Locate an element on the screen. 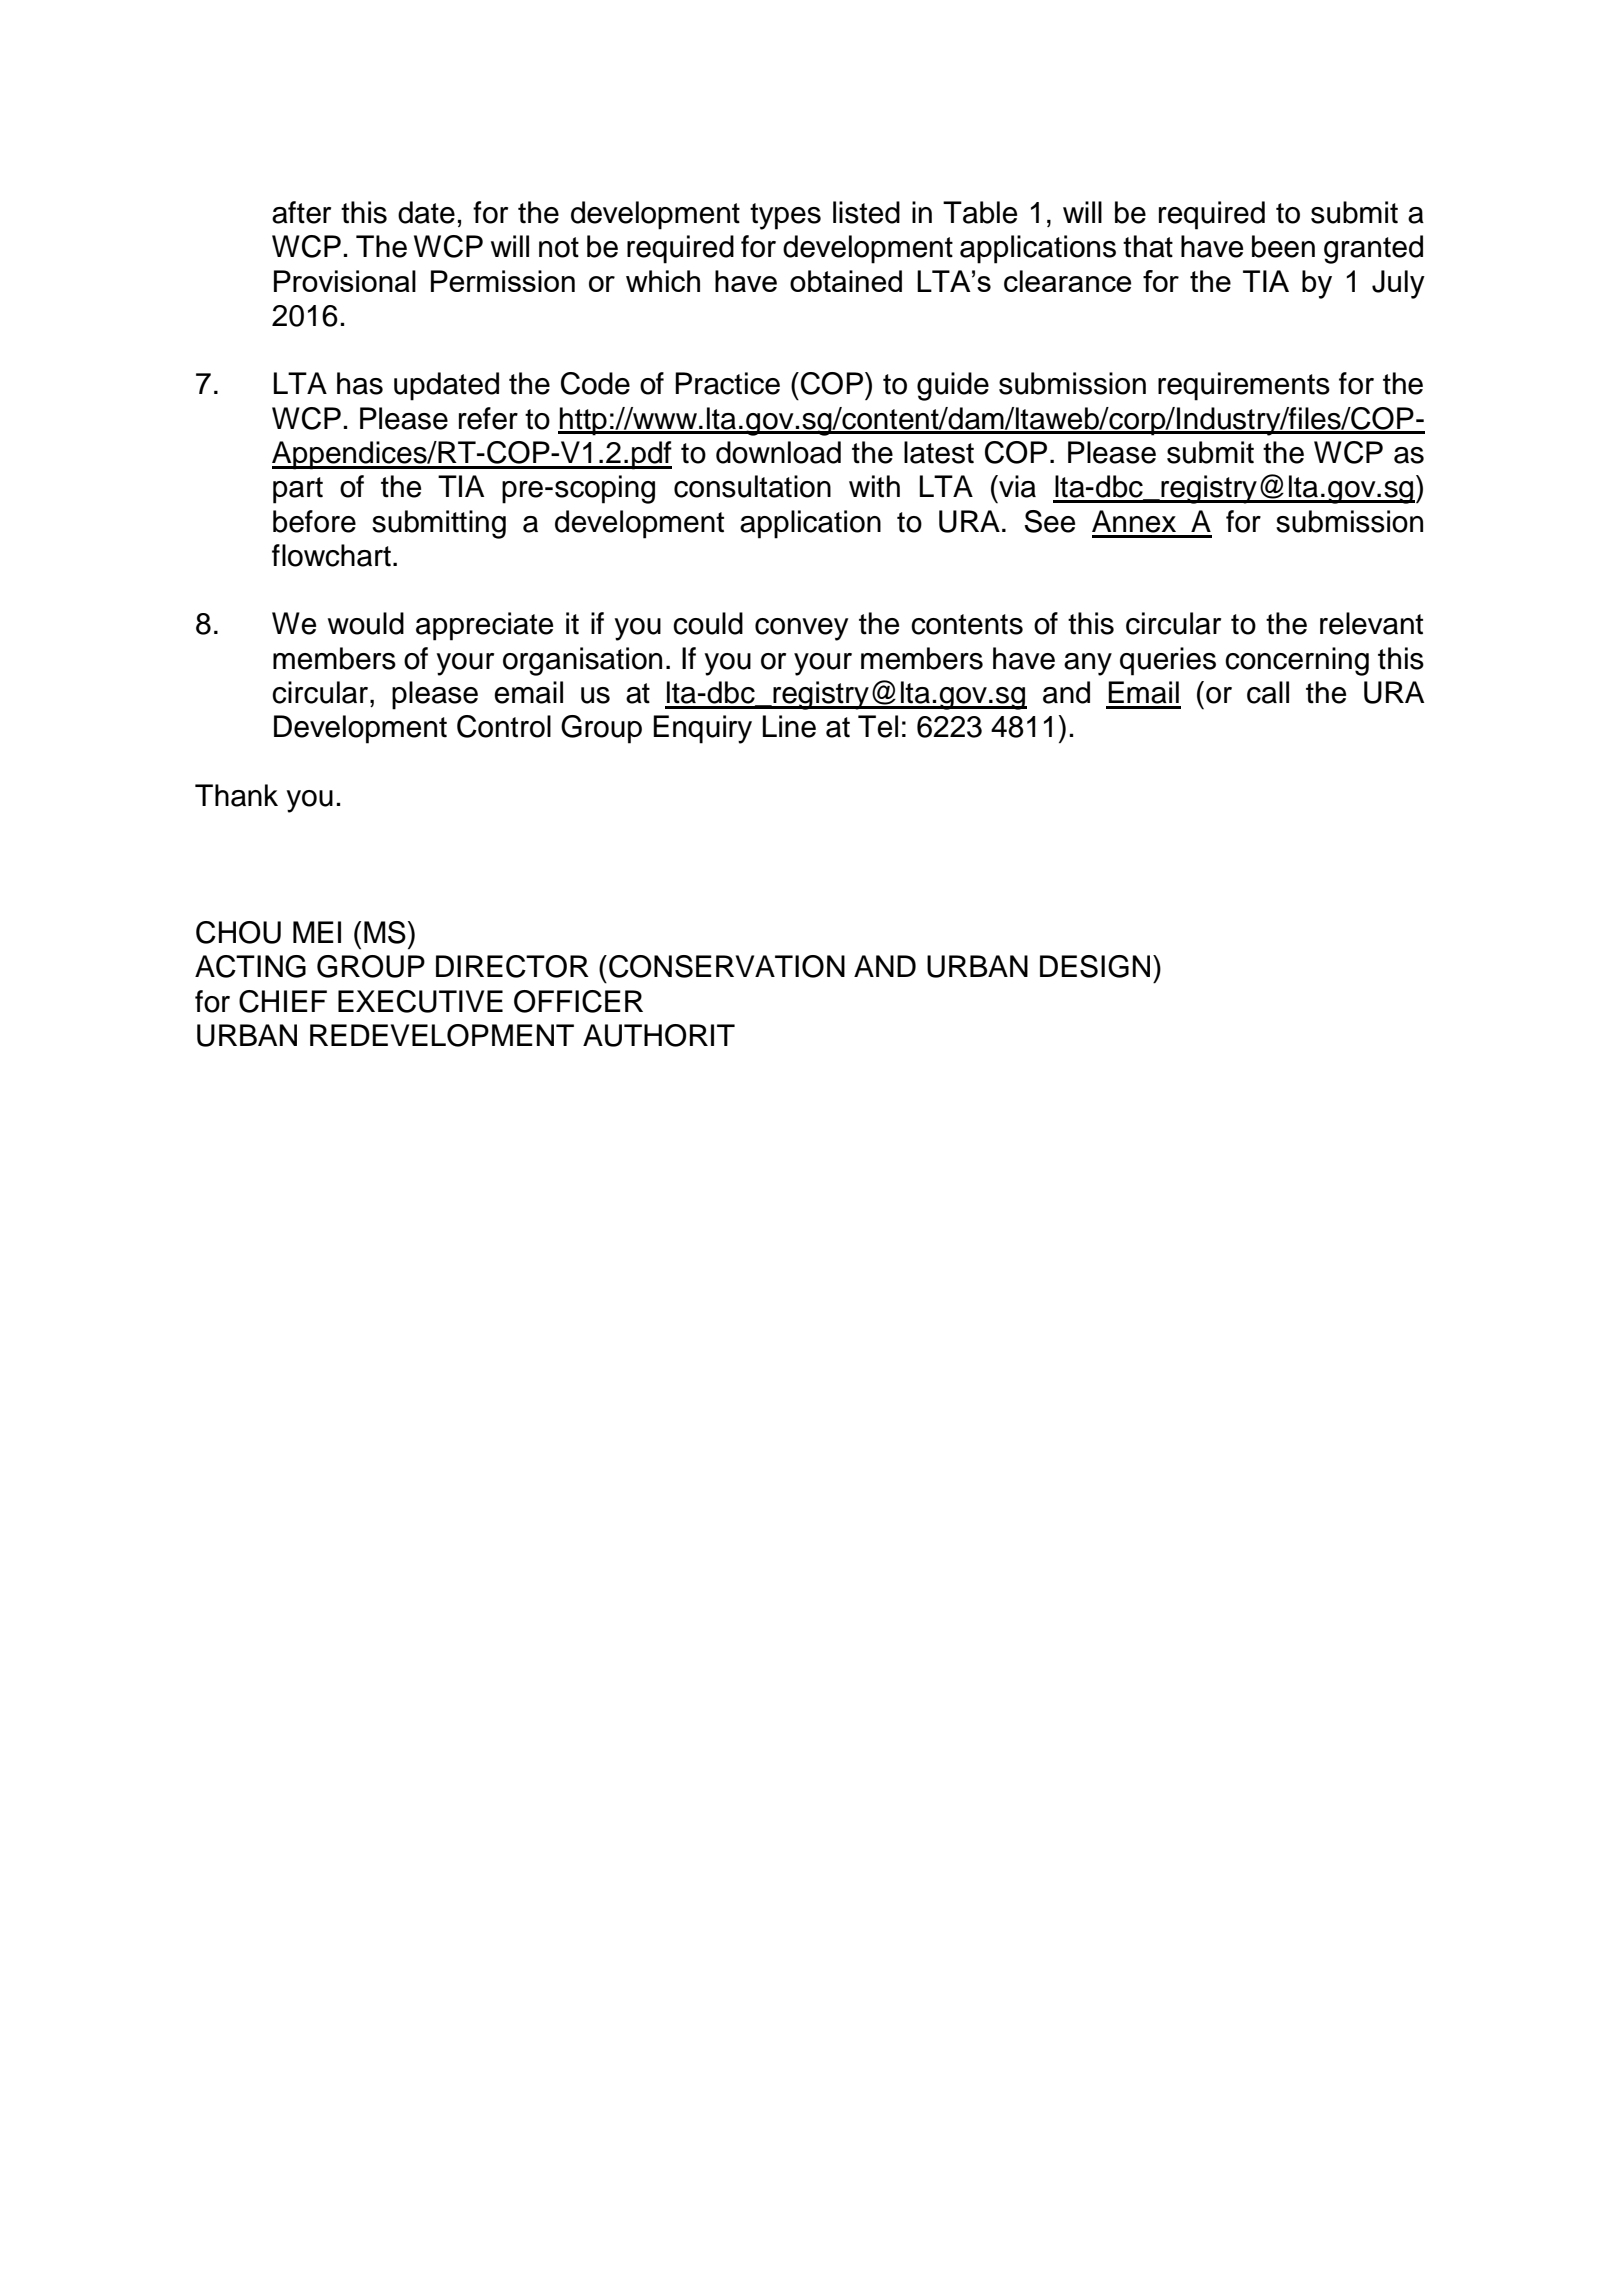 The width and height of the screenshot is (1614, 2282). part is located at coordinates (298, 490).
